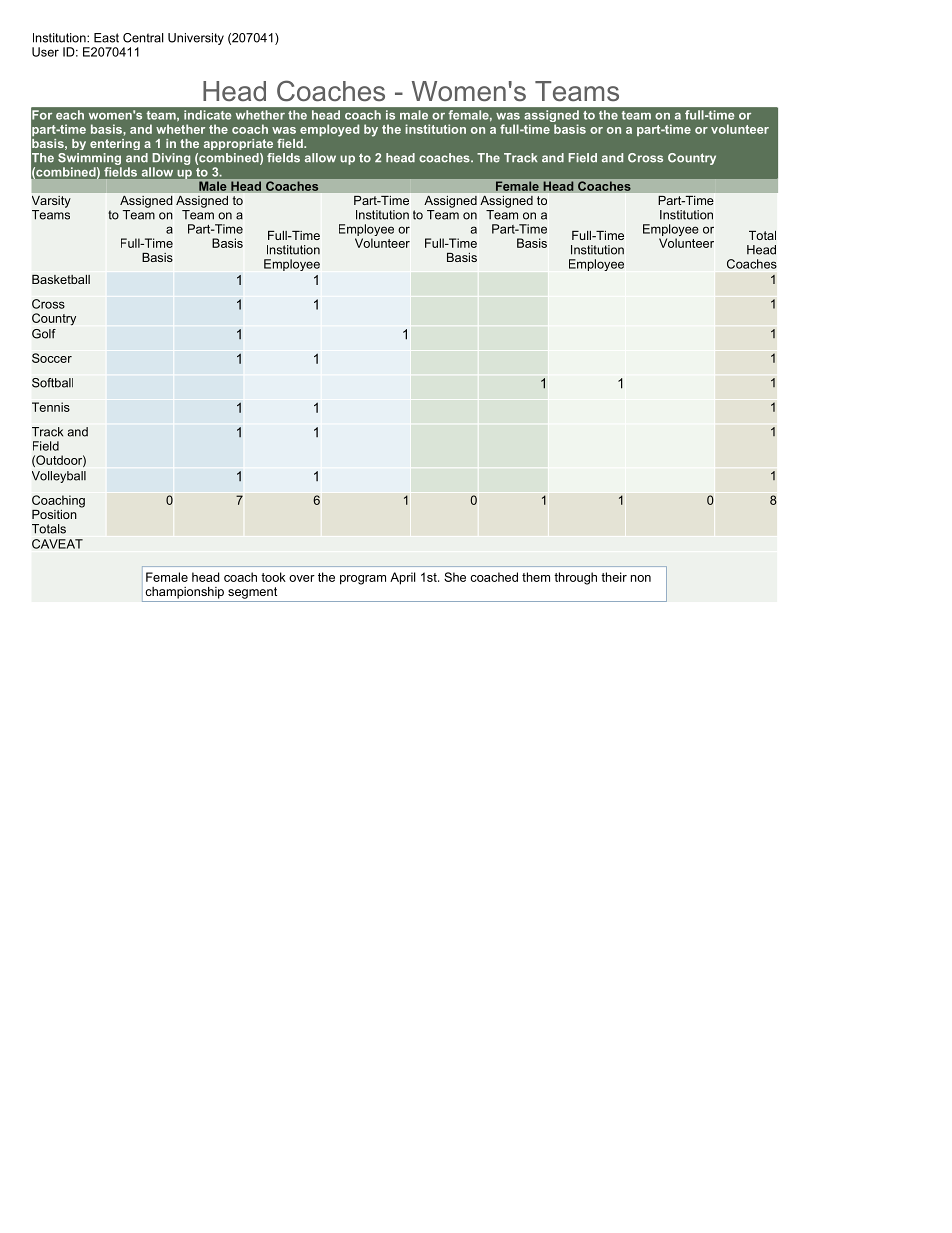 The width and height of the screenshot is (952, 1233). What do you see at coordinates (106, 38) in the screenshot?
I see `East` at bounding box center [106, 38].
